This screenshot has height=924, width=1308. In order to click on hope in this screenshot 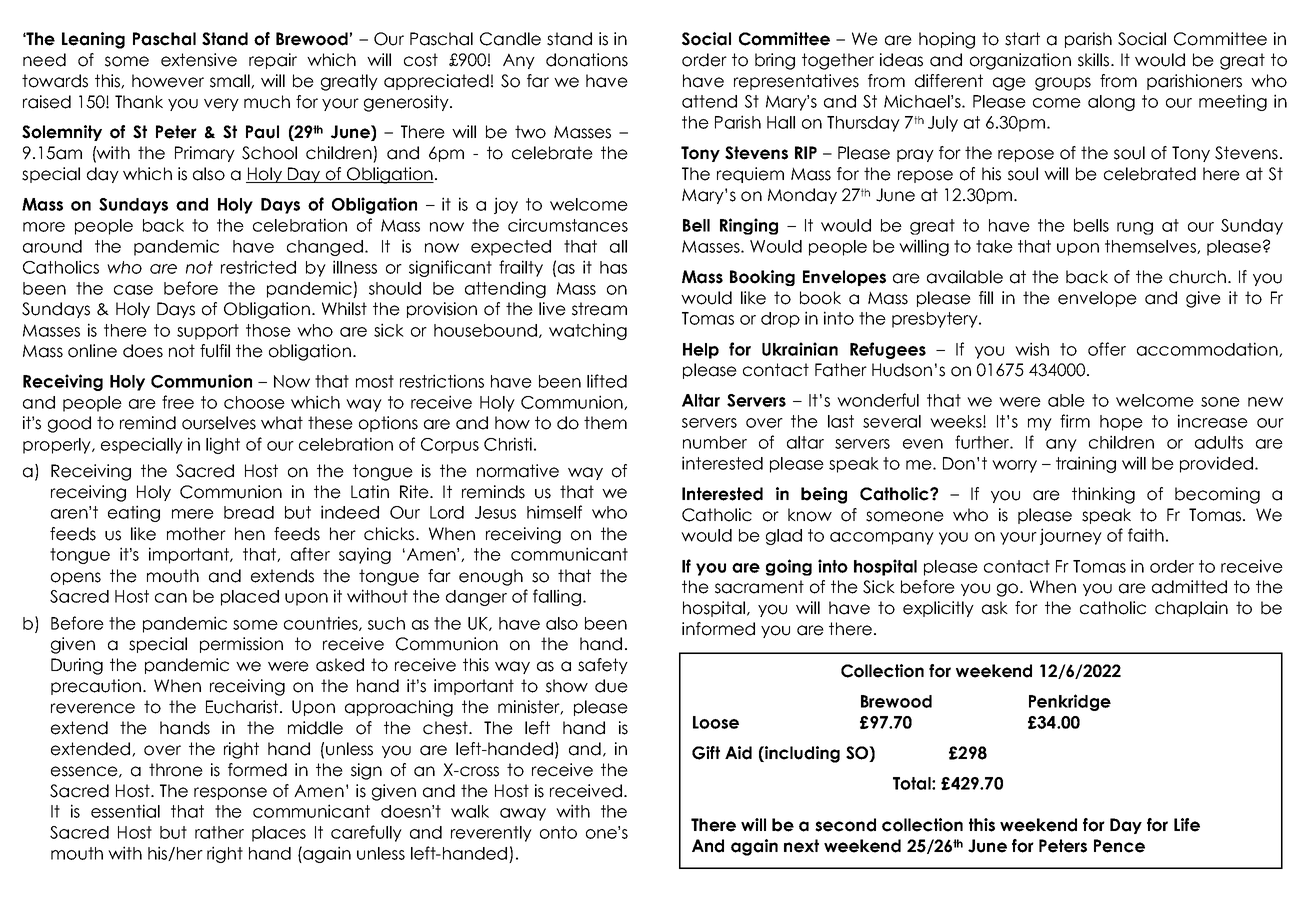, I will do `click(1121, 423)`.
